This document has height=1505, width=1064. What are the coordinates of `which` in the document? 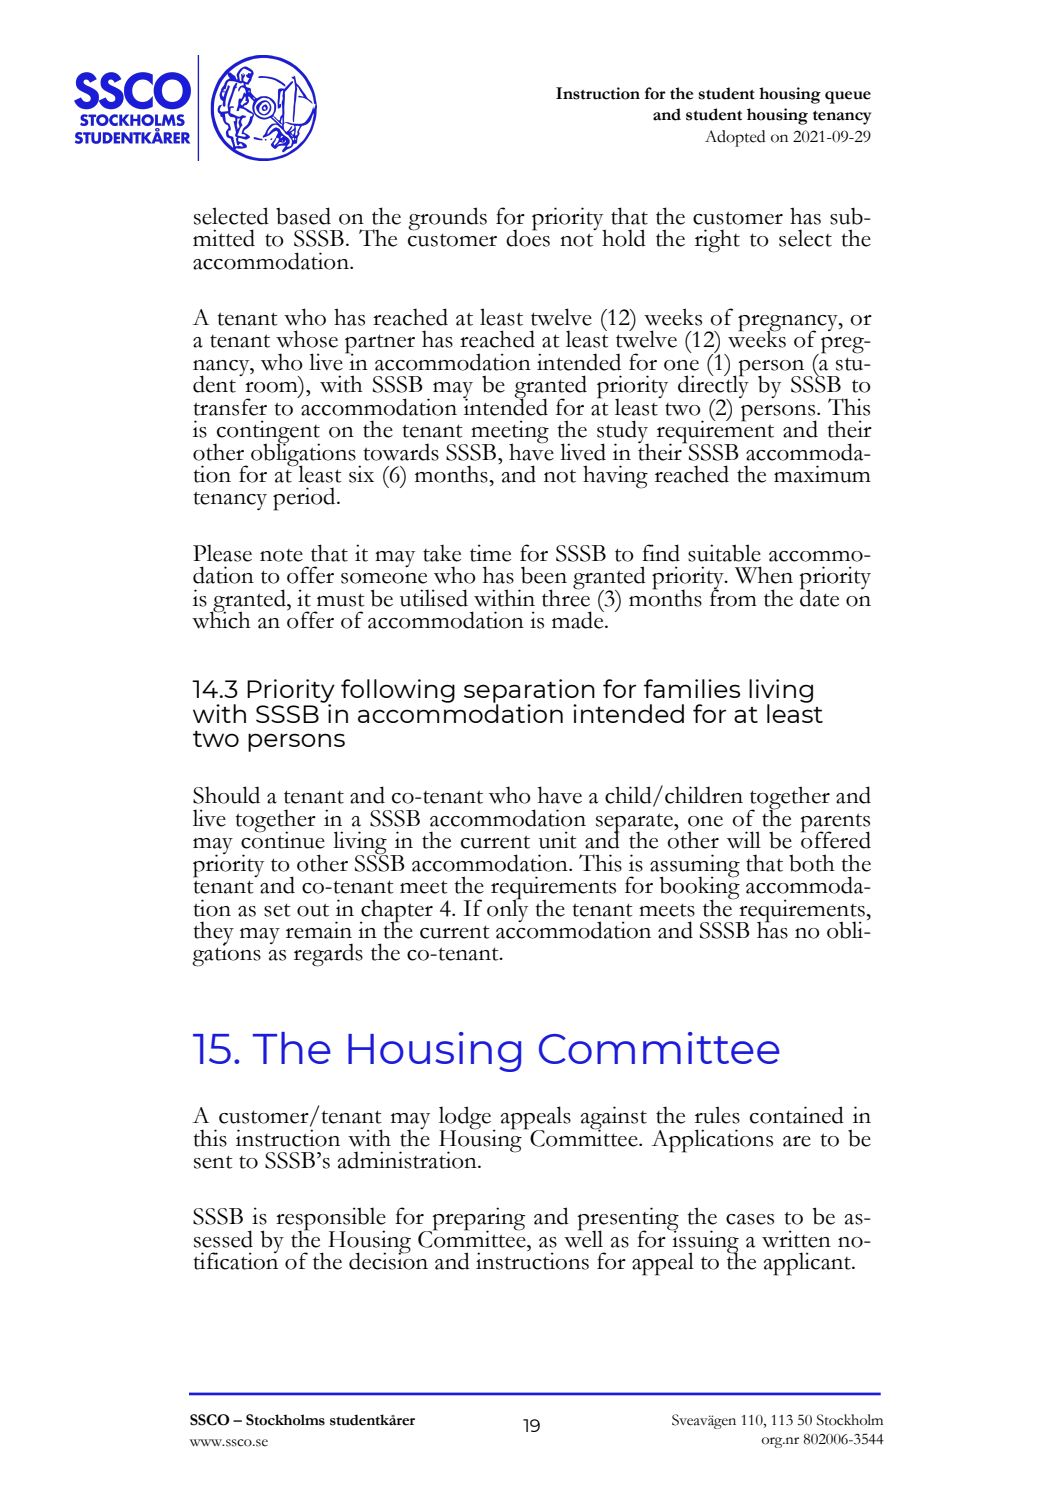 It's located at (221, 619).
